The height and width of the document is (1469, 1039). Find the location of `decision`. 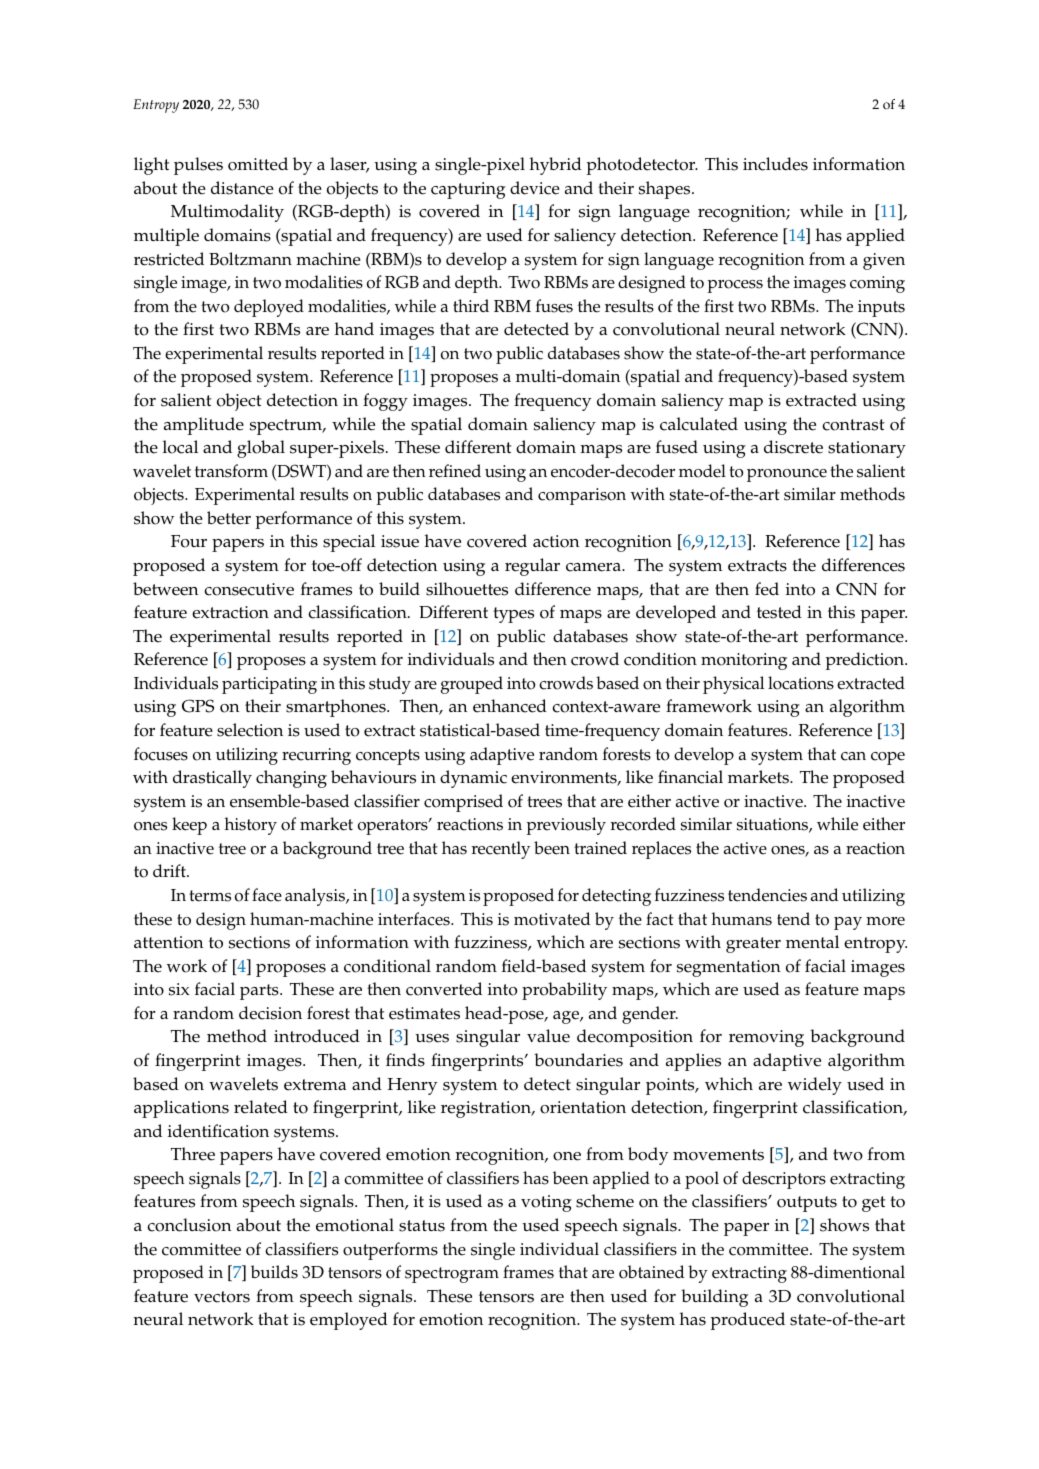

decision is located at coordinates (270, 1013).
